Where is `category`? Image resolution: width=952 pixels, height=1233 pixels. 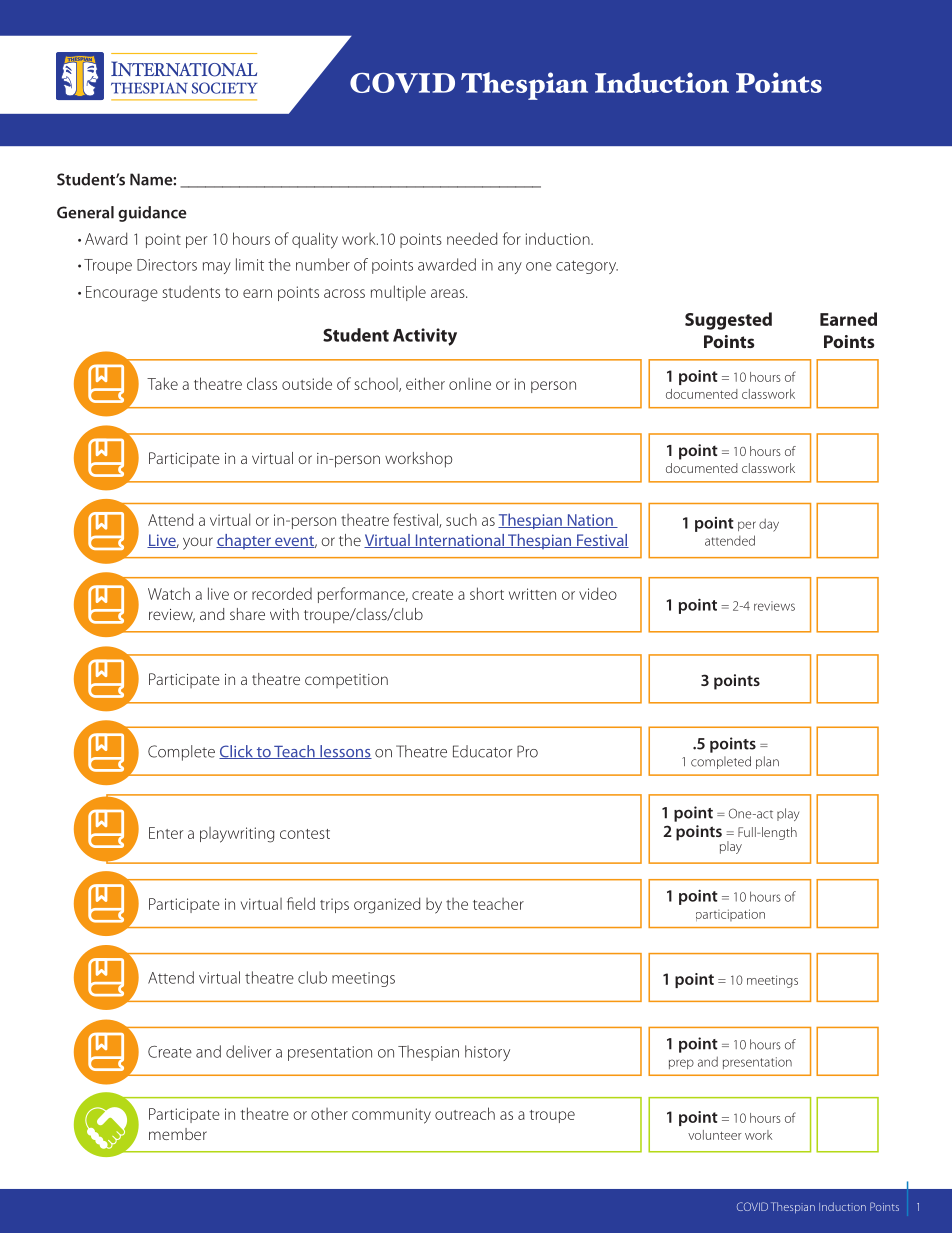 category is located at coordinates (587, 267).
